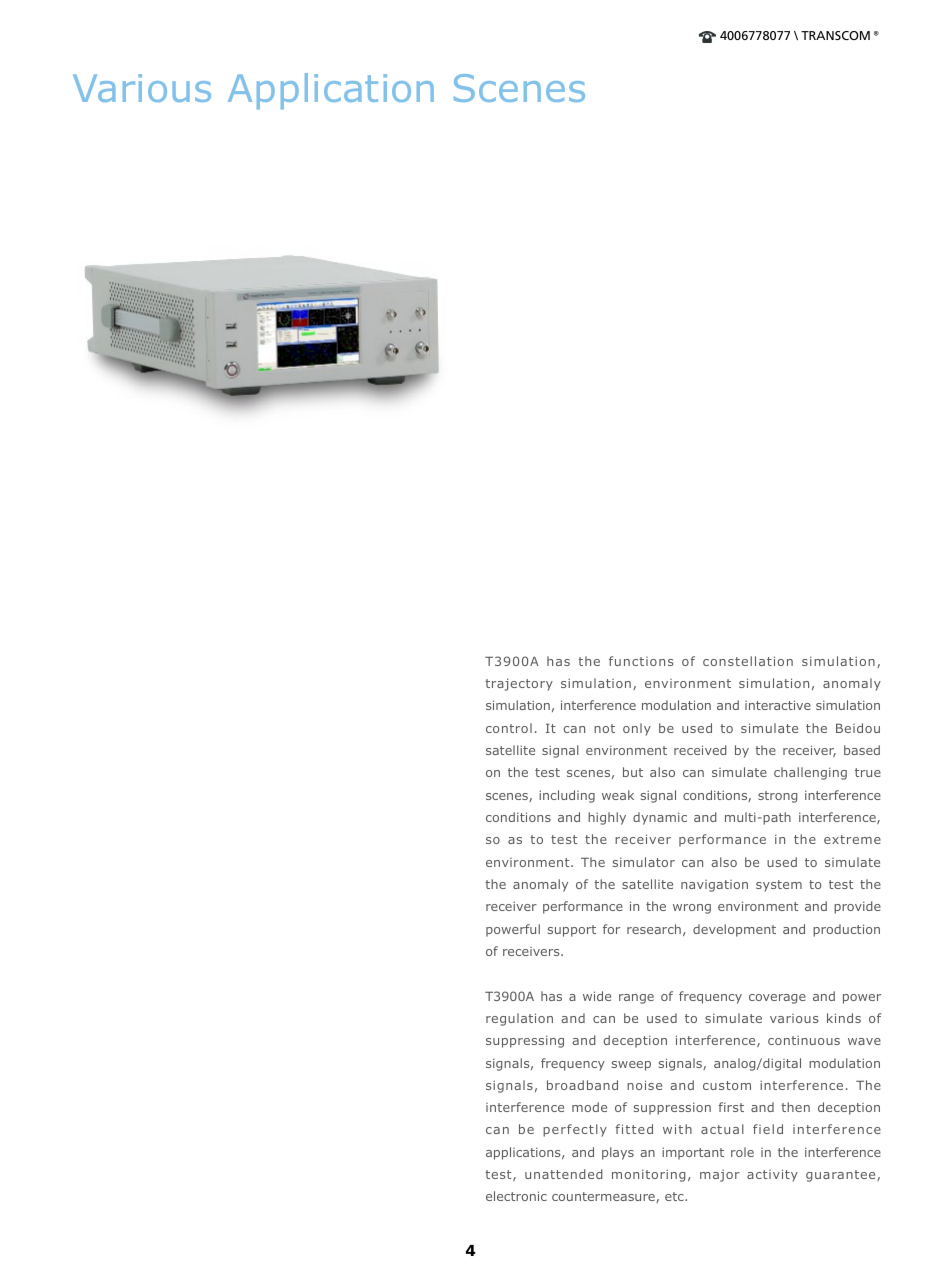  What do you see at coordinates (835, 35) in the image?
I see `TRANSCOM` at bounding box center [835, 35].
